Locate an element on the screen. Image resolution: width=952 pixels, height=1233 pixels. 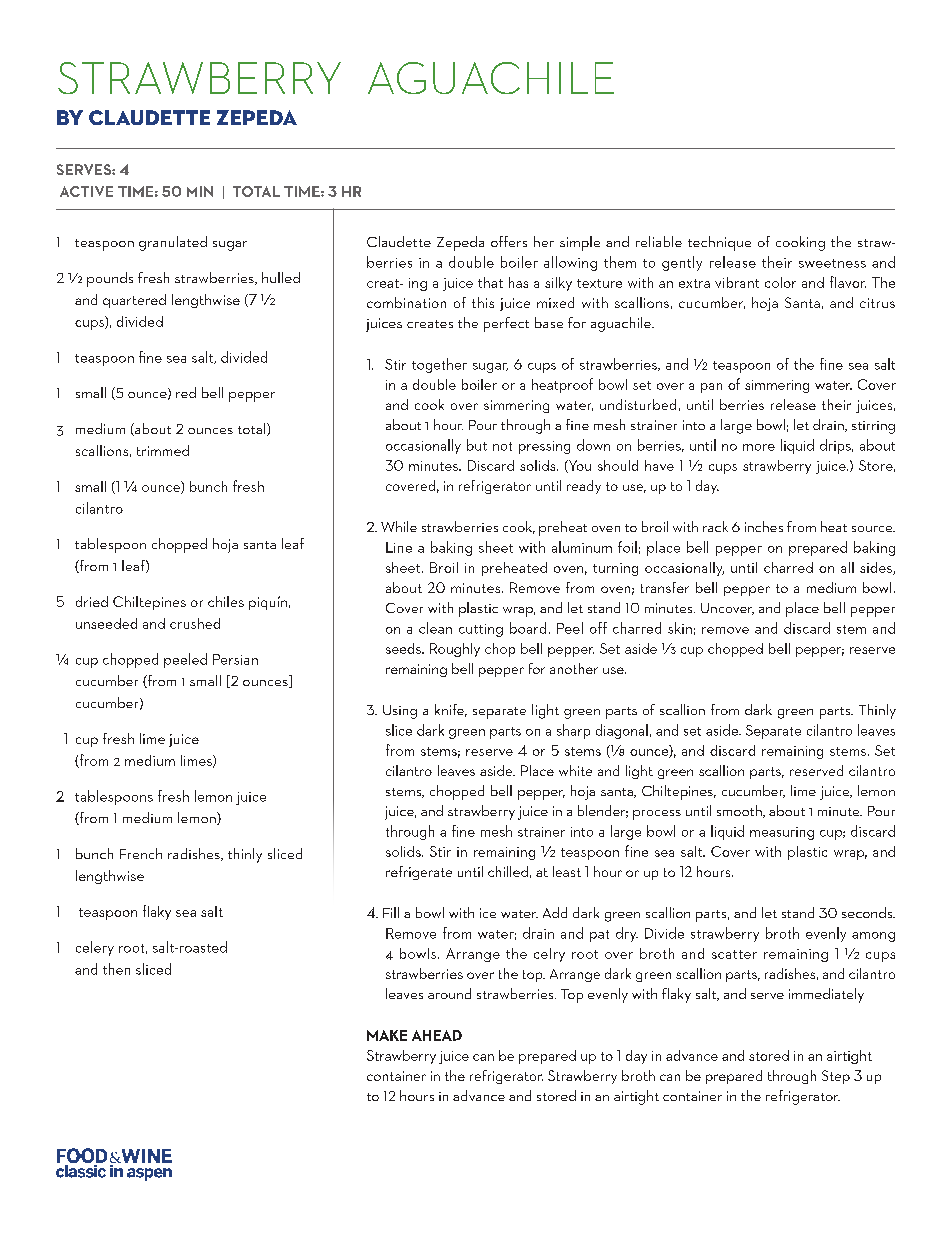
technique is located at coordinates (719, 243).
